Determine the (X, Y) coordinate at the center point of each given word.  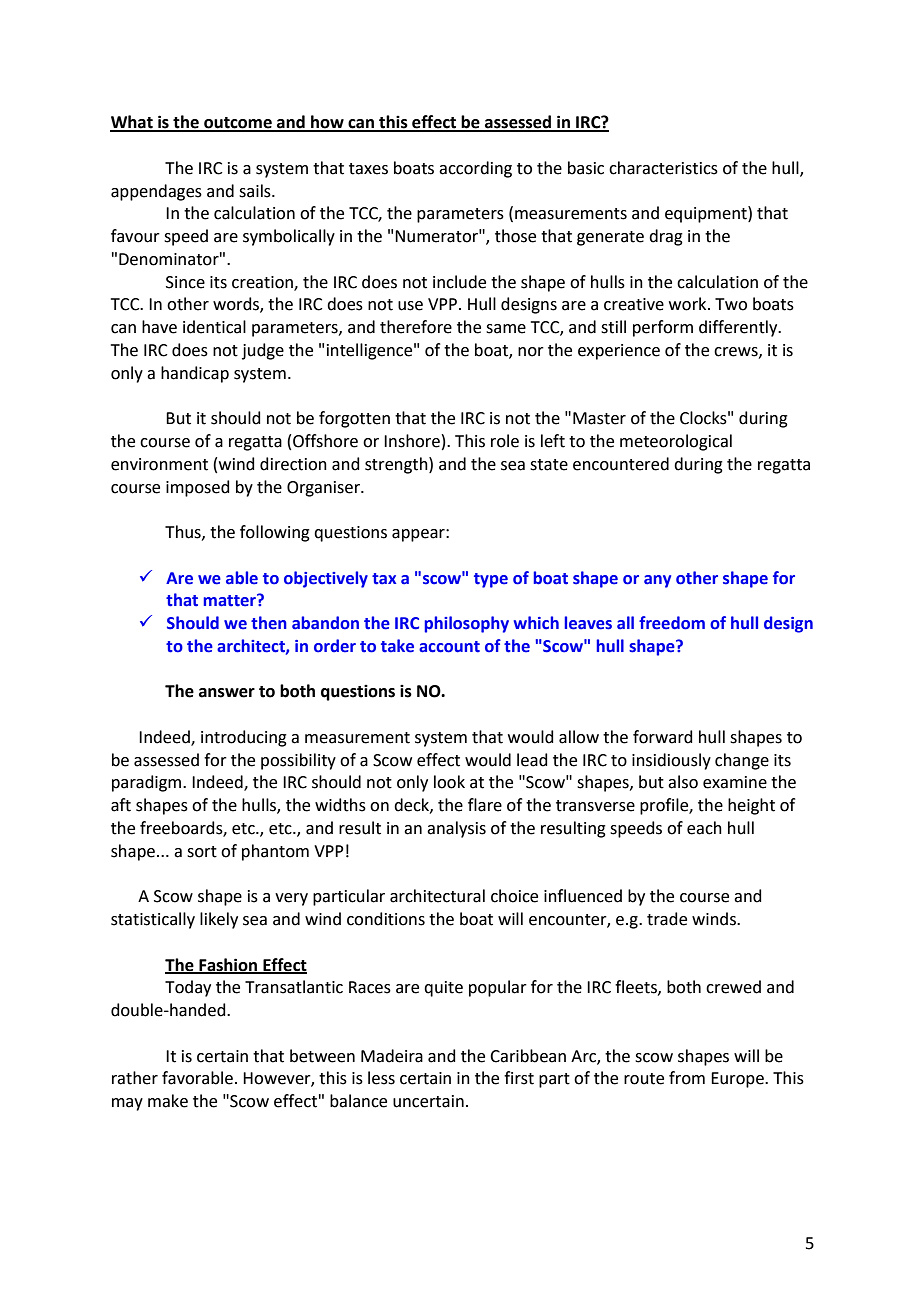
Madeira (392, 1056)
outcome (238, 124)
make (168, 1101)
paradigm (148, 783)
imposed (198, 488)
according (475, 169)
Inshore (412, 441)
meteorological (676, 442)
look (449, 782)
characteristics (663, 168)
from (687, 1078)
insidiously (671, 761)
